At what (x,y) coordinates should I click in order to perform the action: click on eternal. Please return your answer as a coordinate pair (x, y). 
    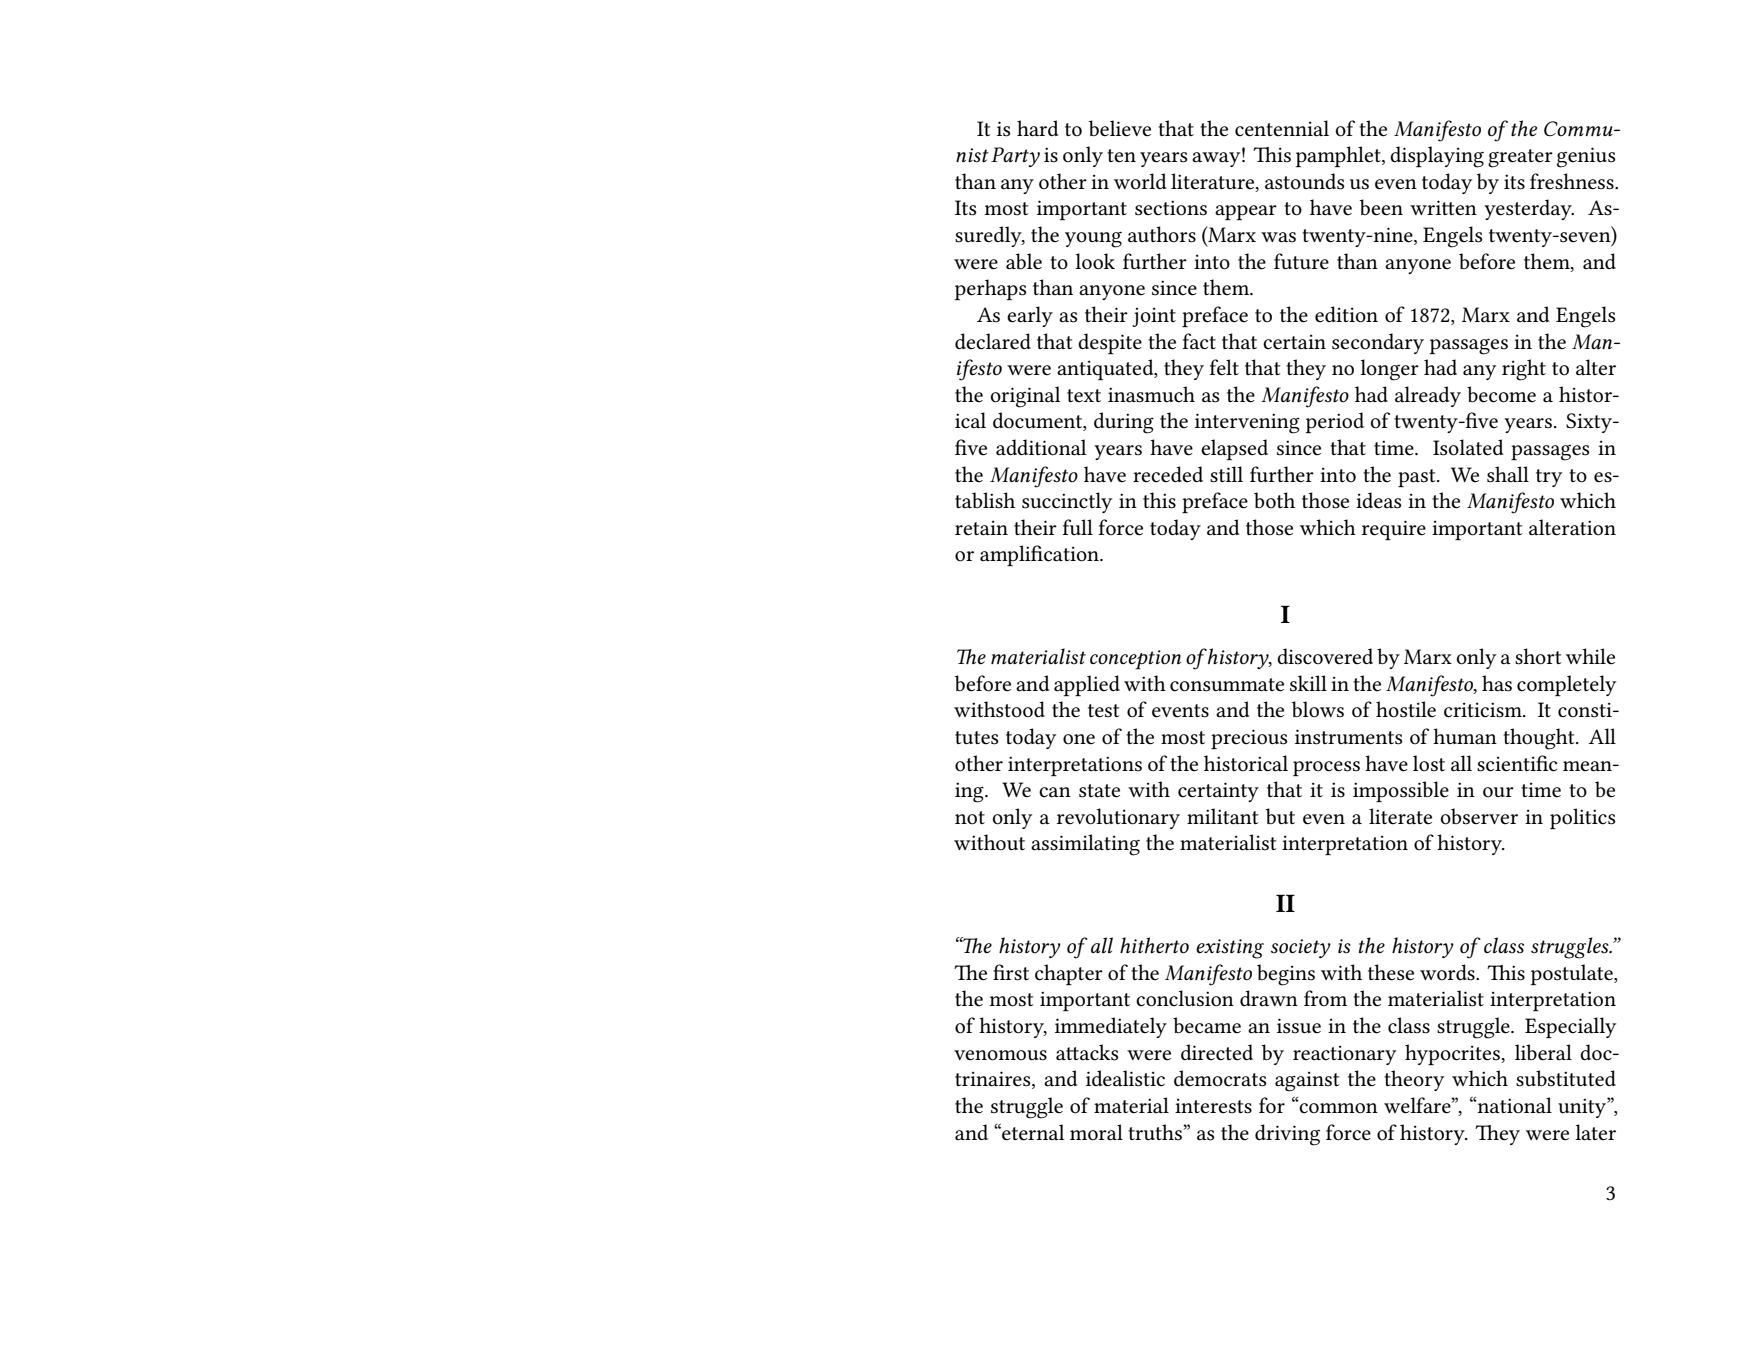
    Looking at the image, I should click on (1032, 1132).
